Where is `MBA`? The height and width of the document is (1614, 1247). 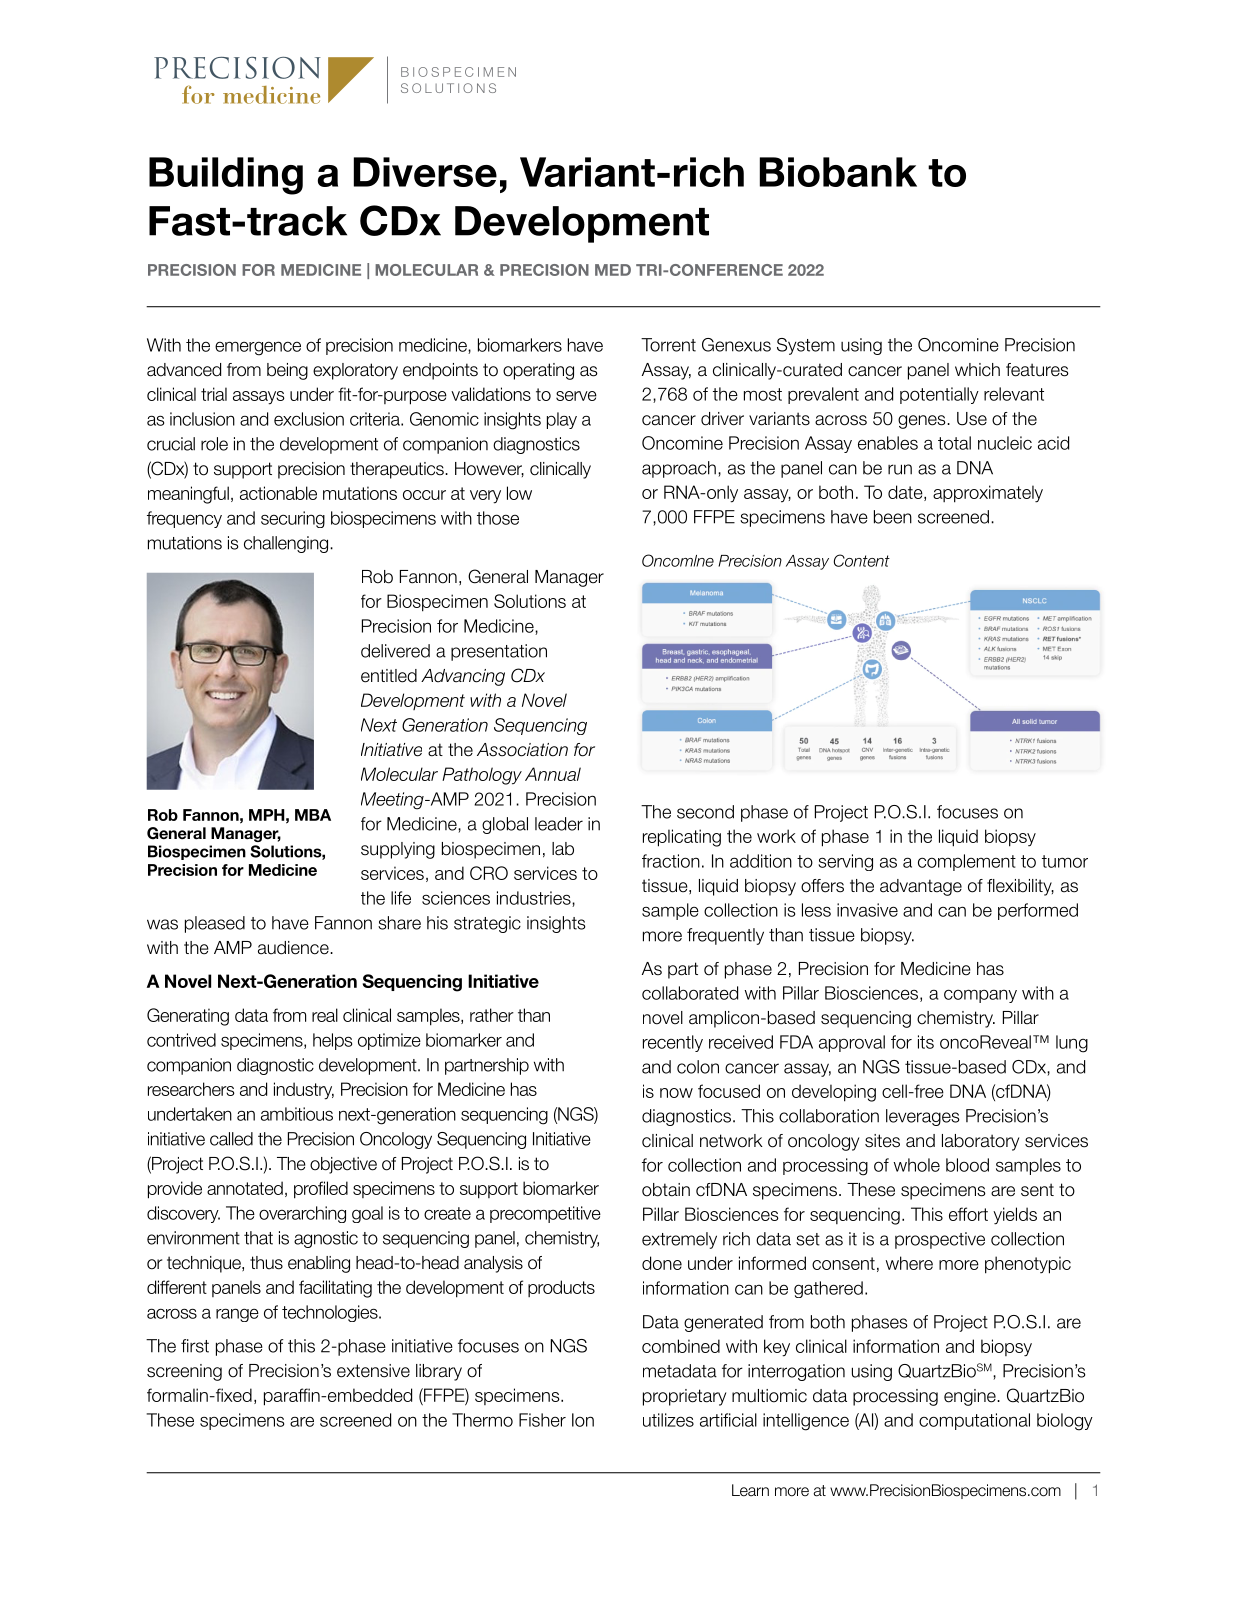 MBA is located at coordinates (313, 815).
